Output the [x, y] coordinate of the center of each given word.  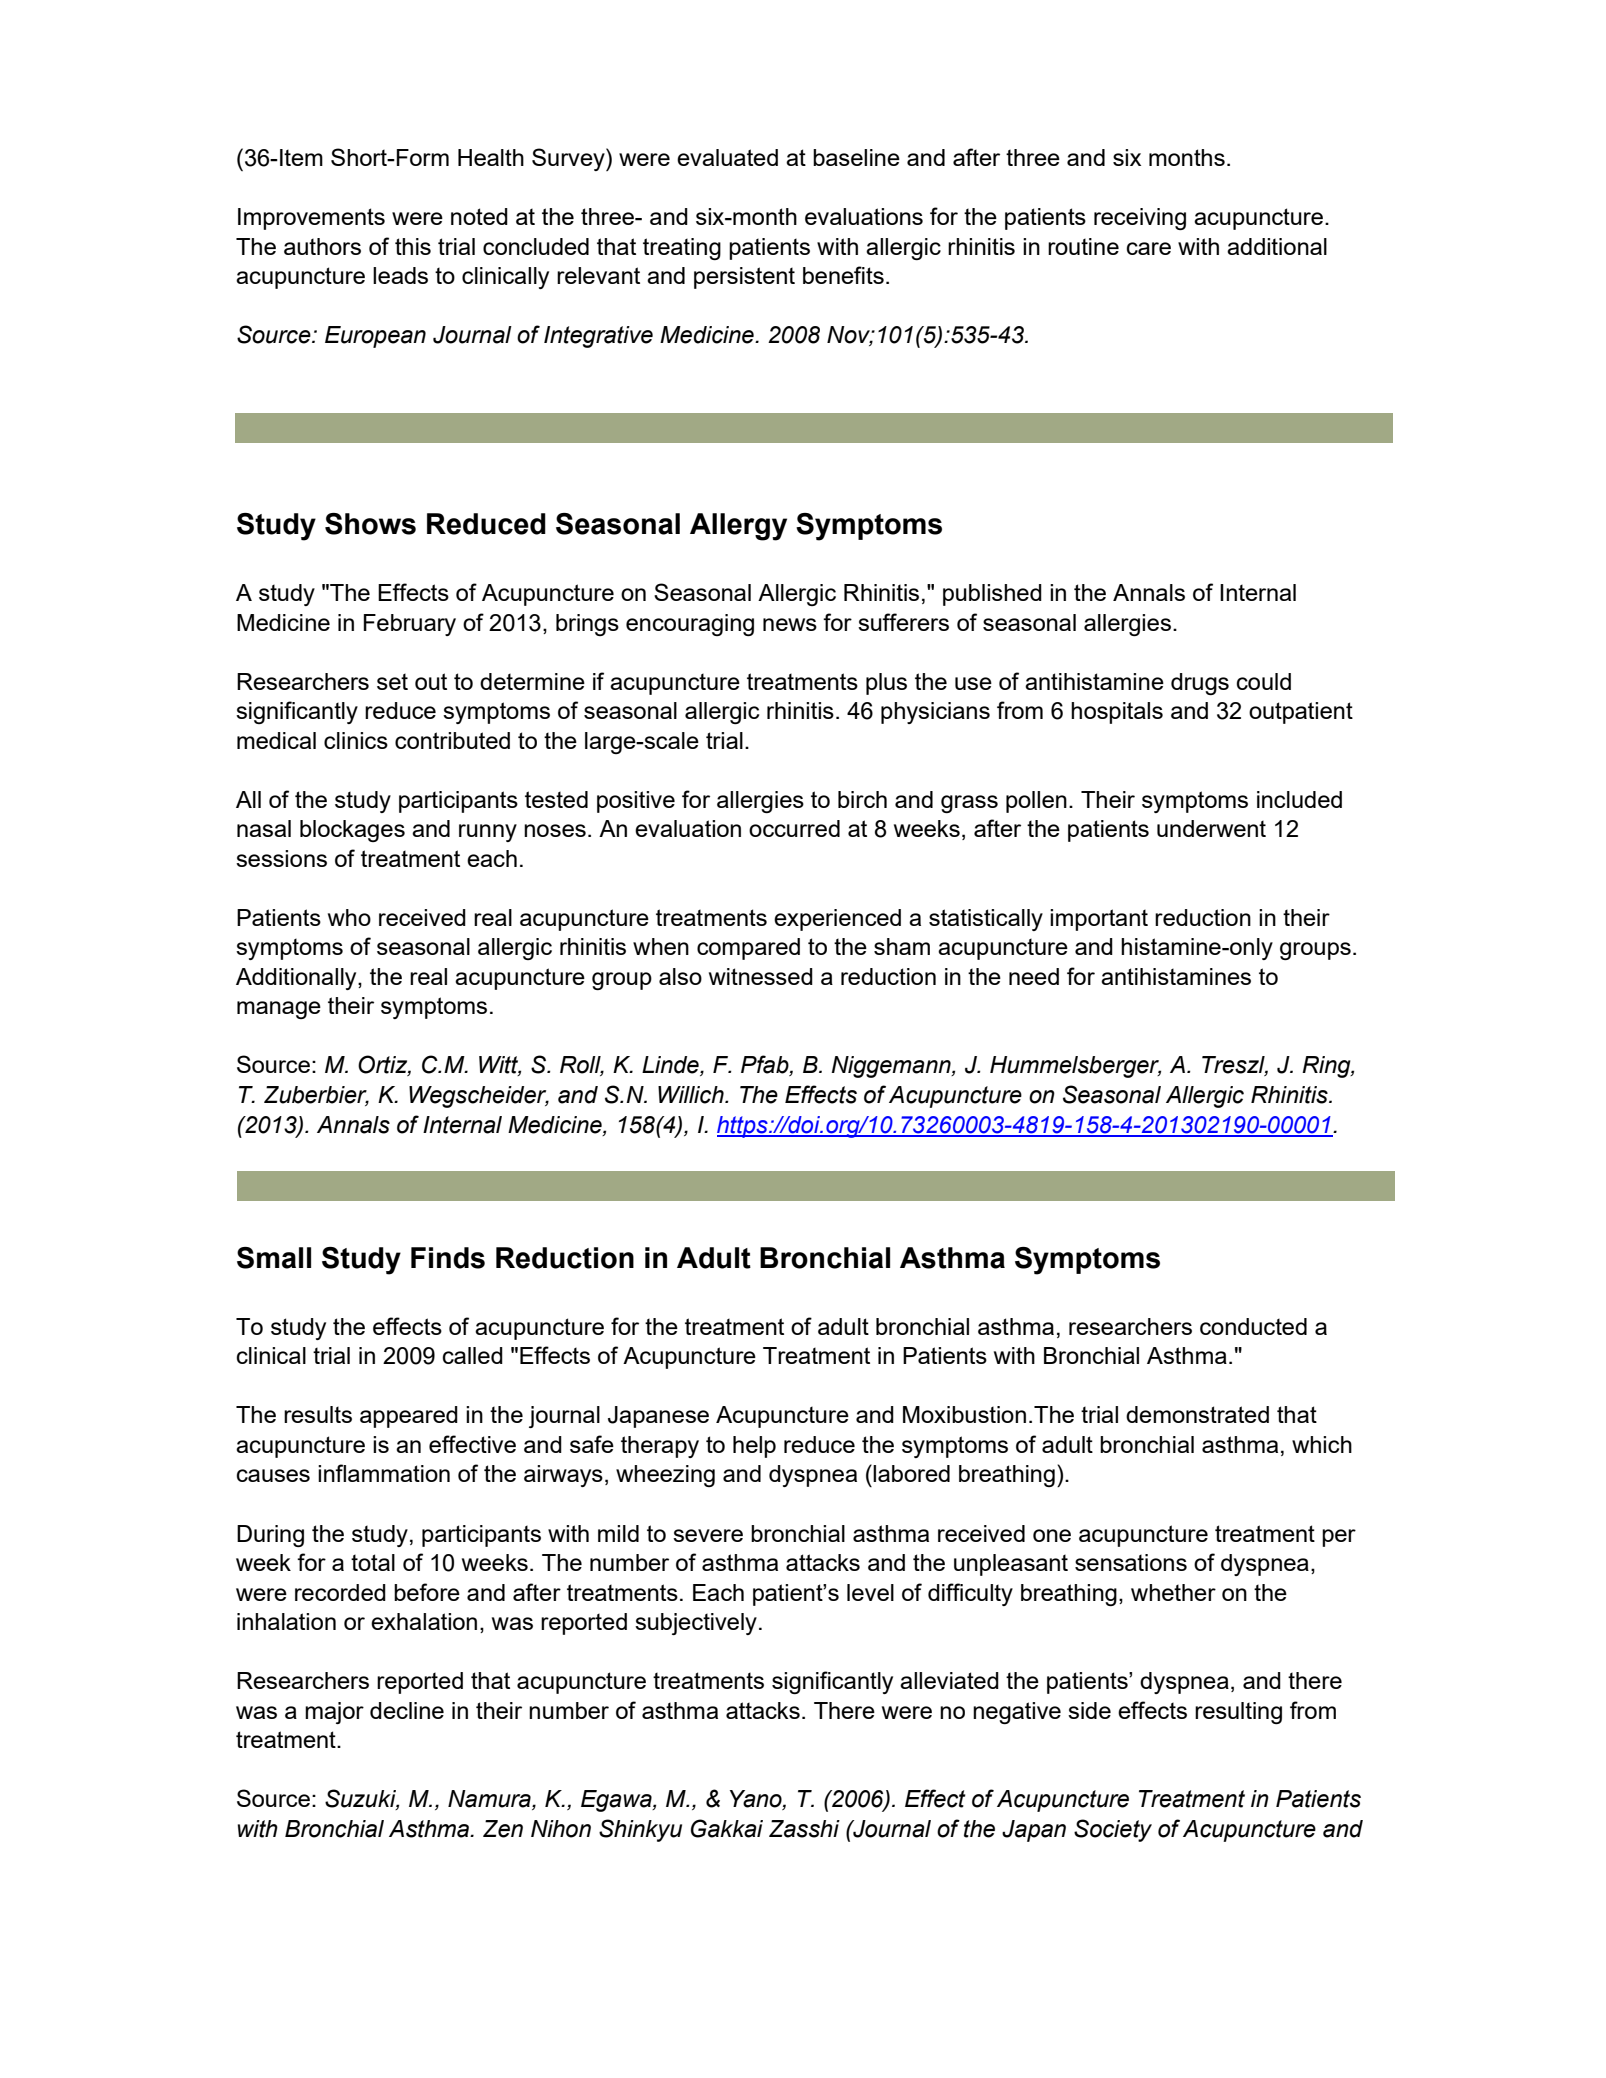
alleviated [949, 1680]
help [754, 1447]
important [1099, 920]
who [349, 917]
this [413, 246]
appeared [409, 1417]
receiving [1140, 219]
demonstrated [1197, 1414]
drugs [1200, 684]
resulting [1238, 1713]
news [790, 624]
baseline [856, 157]
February [410, 625]
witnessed [761, 976]
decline [407, 1710]
